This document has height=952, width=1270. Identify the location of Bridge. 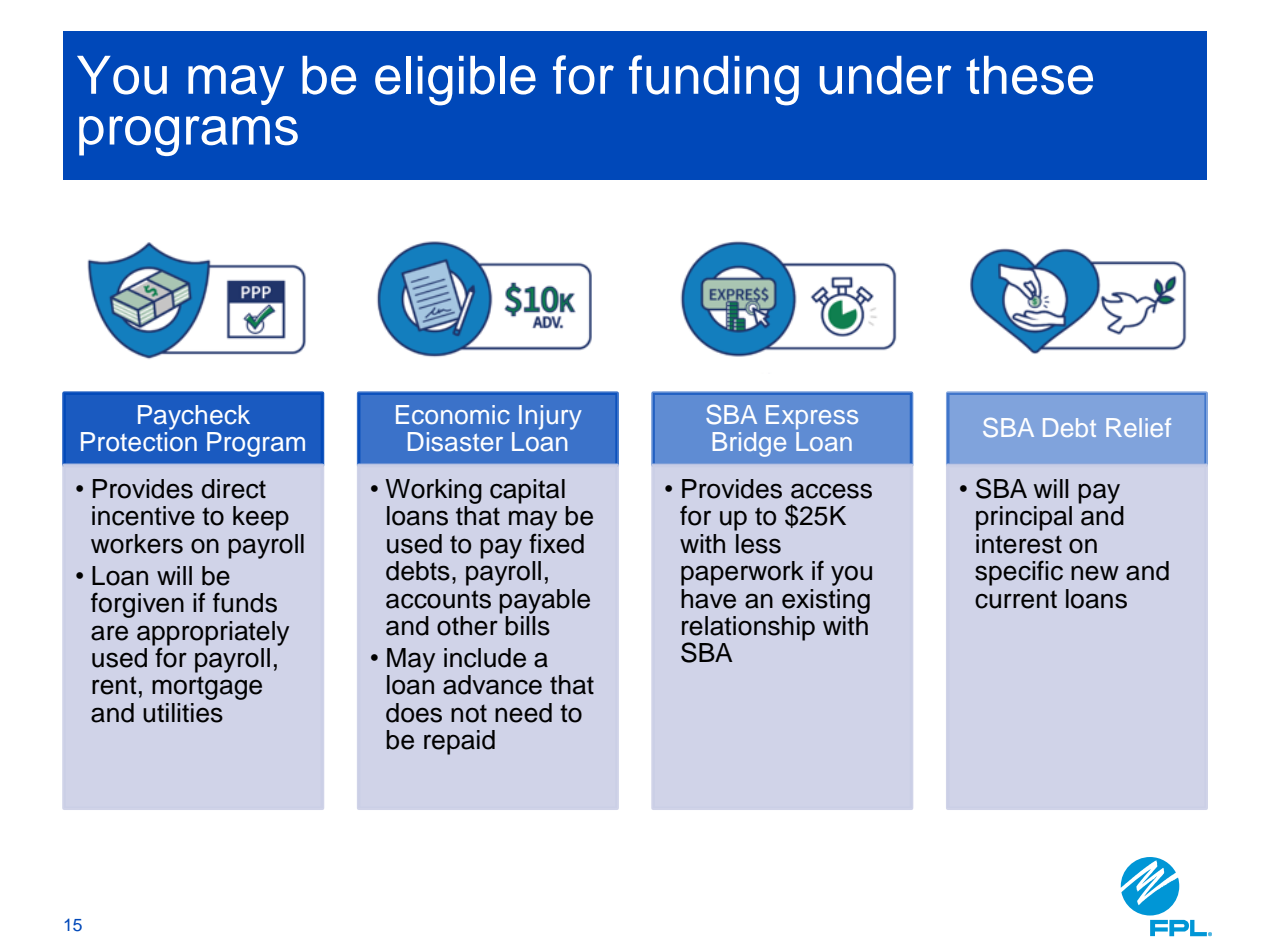
(749, 444).
